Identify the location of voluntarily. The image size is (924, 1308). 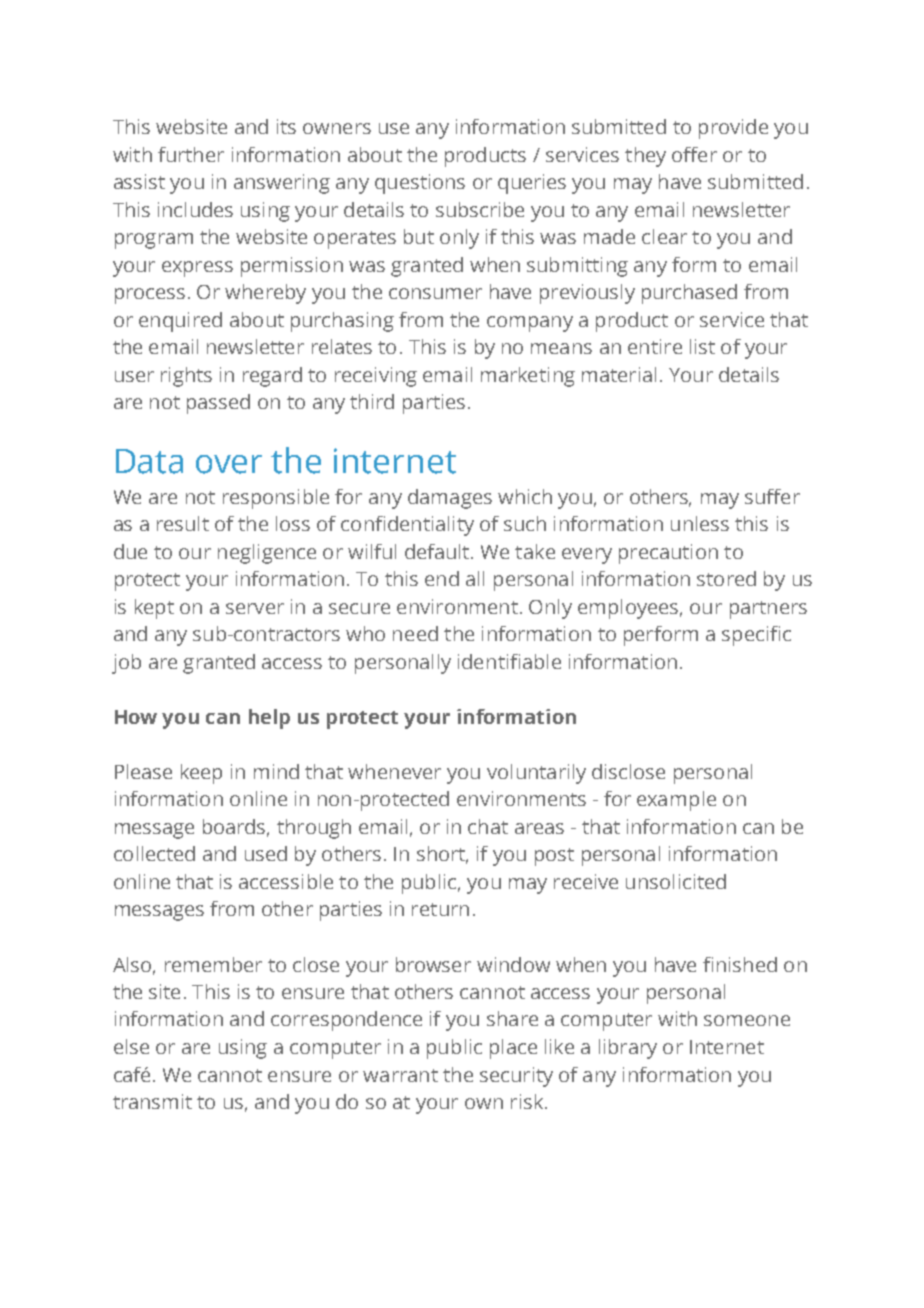
(536, 774).
